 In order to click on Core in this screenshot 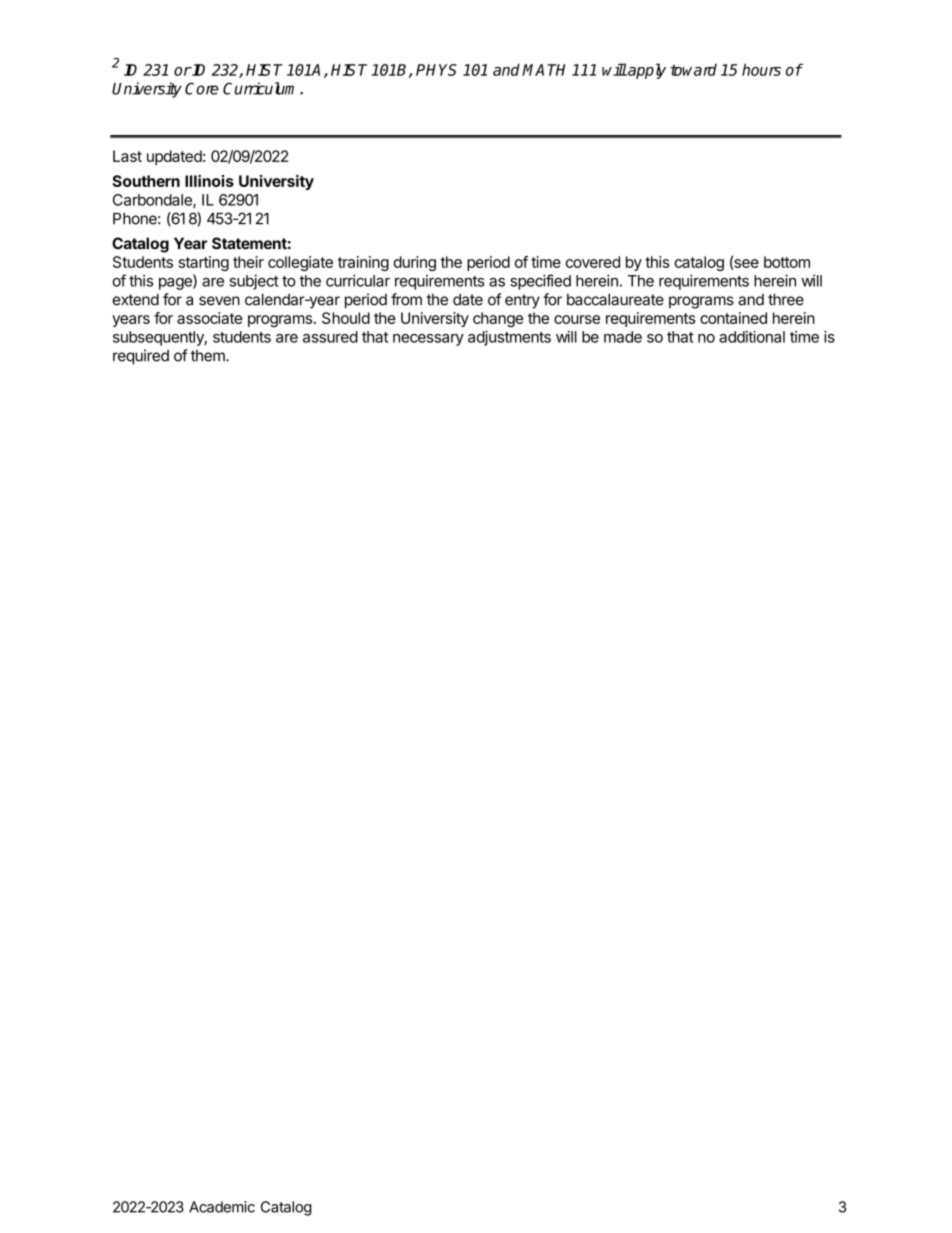, I will do `click(202, 88)`.
